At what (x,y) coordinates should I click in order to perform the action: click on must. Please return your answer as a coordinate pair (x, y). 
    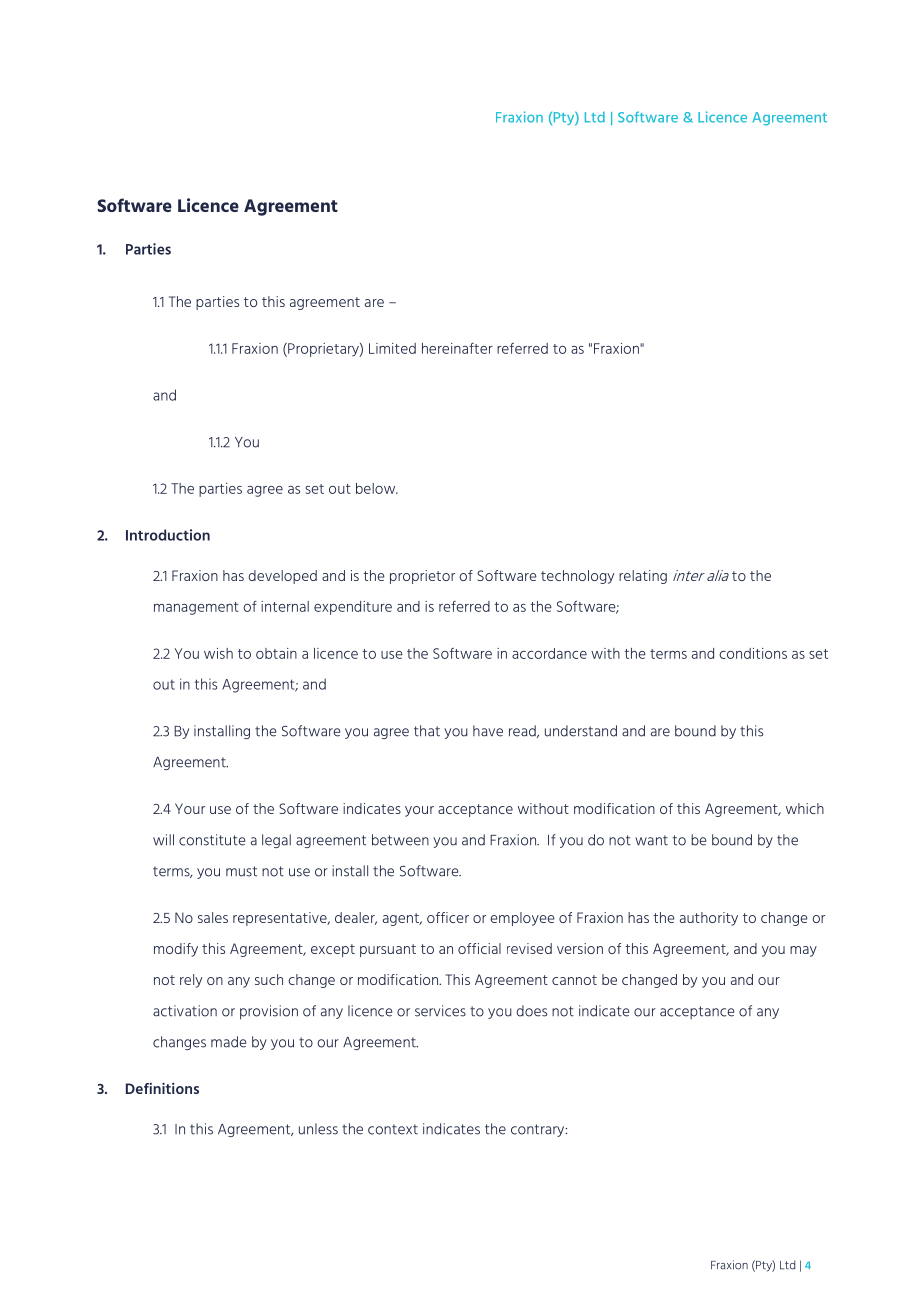
    Looking at the image, I should click on (241, 871).
